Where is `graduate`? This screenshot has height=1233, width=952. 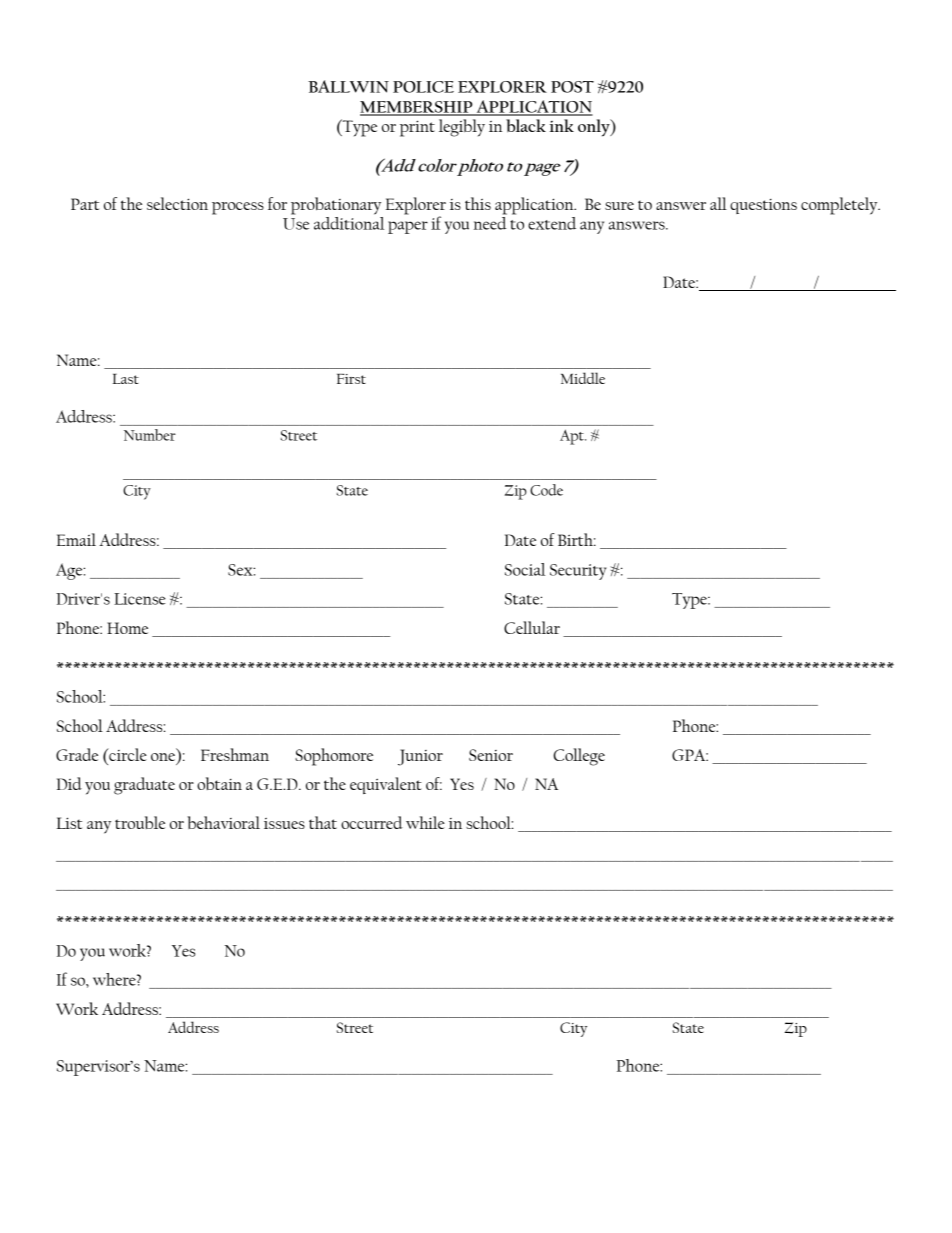 graduate is located at coordinates (144, 786).
